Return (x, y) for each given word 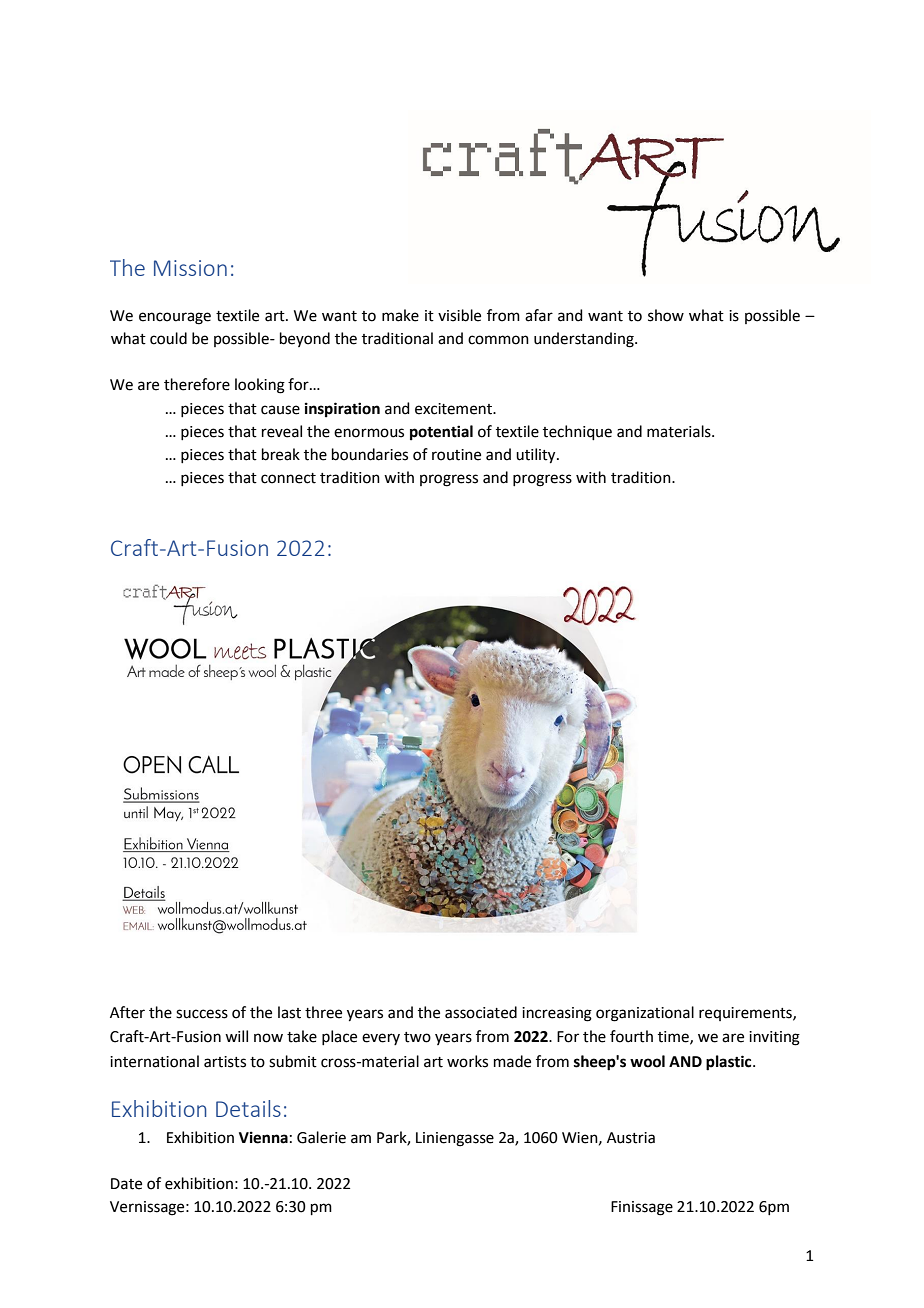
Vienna (263, 1137)
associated (481, 1012)
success (202, 1014)
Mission (190, 268)
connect (288, 478)
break (281, 454)
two (417, 1037)
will (236, 1036)
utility (537, 456)
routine (456, 455)
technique (577, 432)
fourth (631, 1036)
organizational (645, 1014)
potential (441, 433)
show (666, 315)
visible (459, 315)
